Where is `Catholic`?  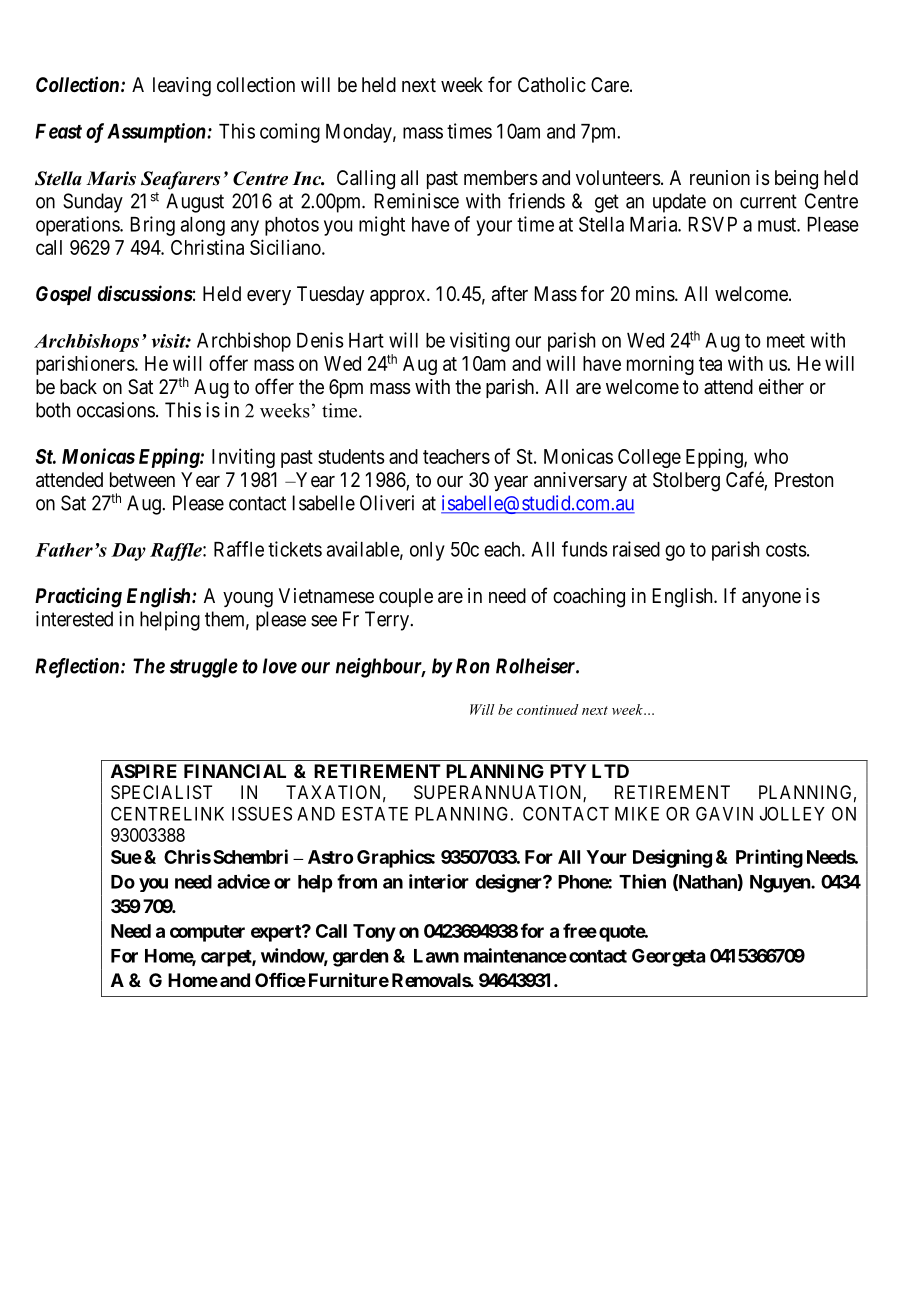
Catholic is located at coordinates (552, 85).
